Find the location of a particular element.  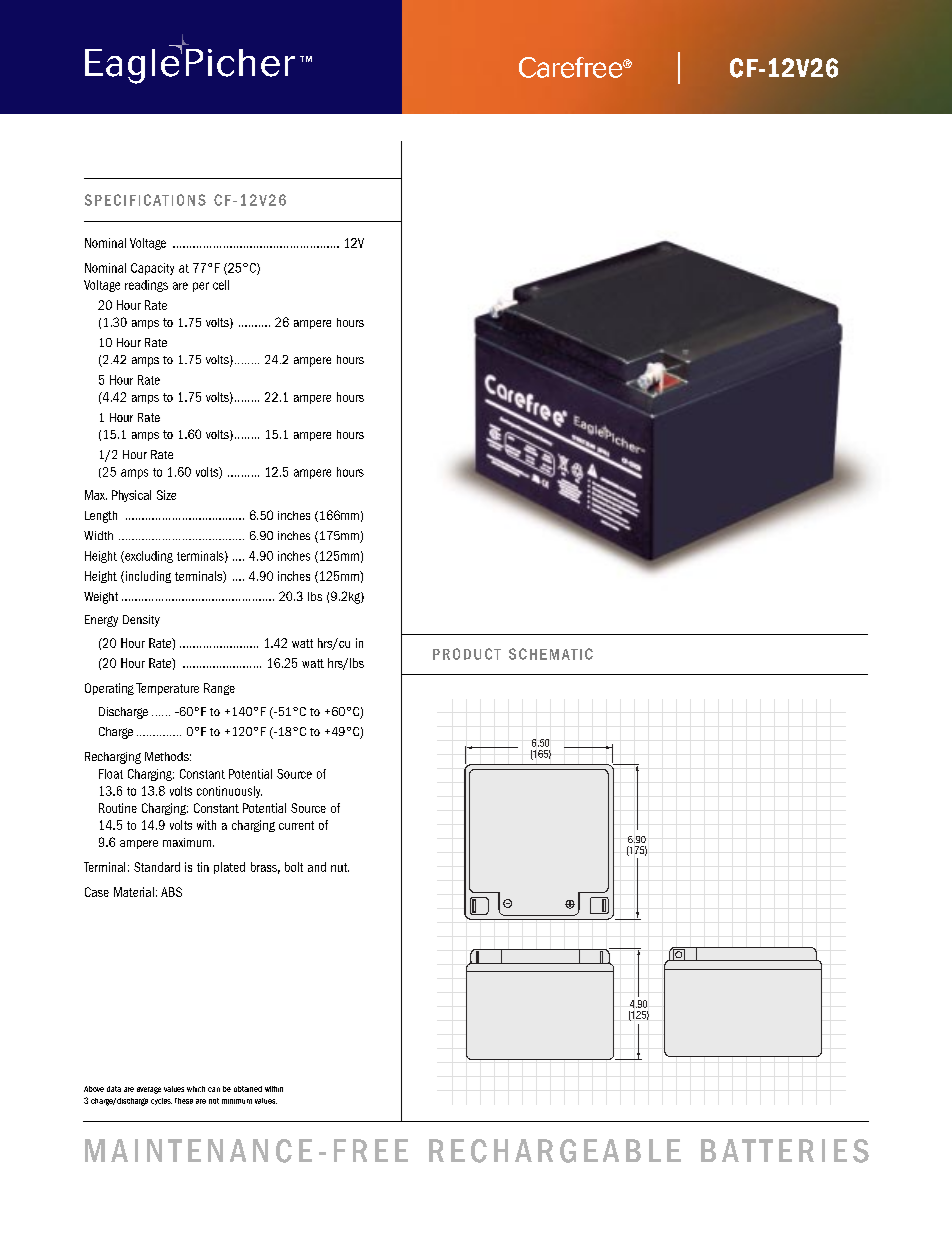

Range is located at coordinates (219, 689).
